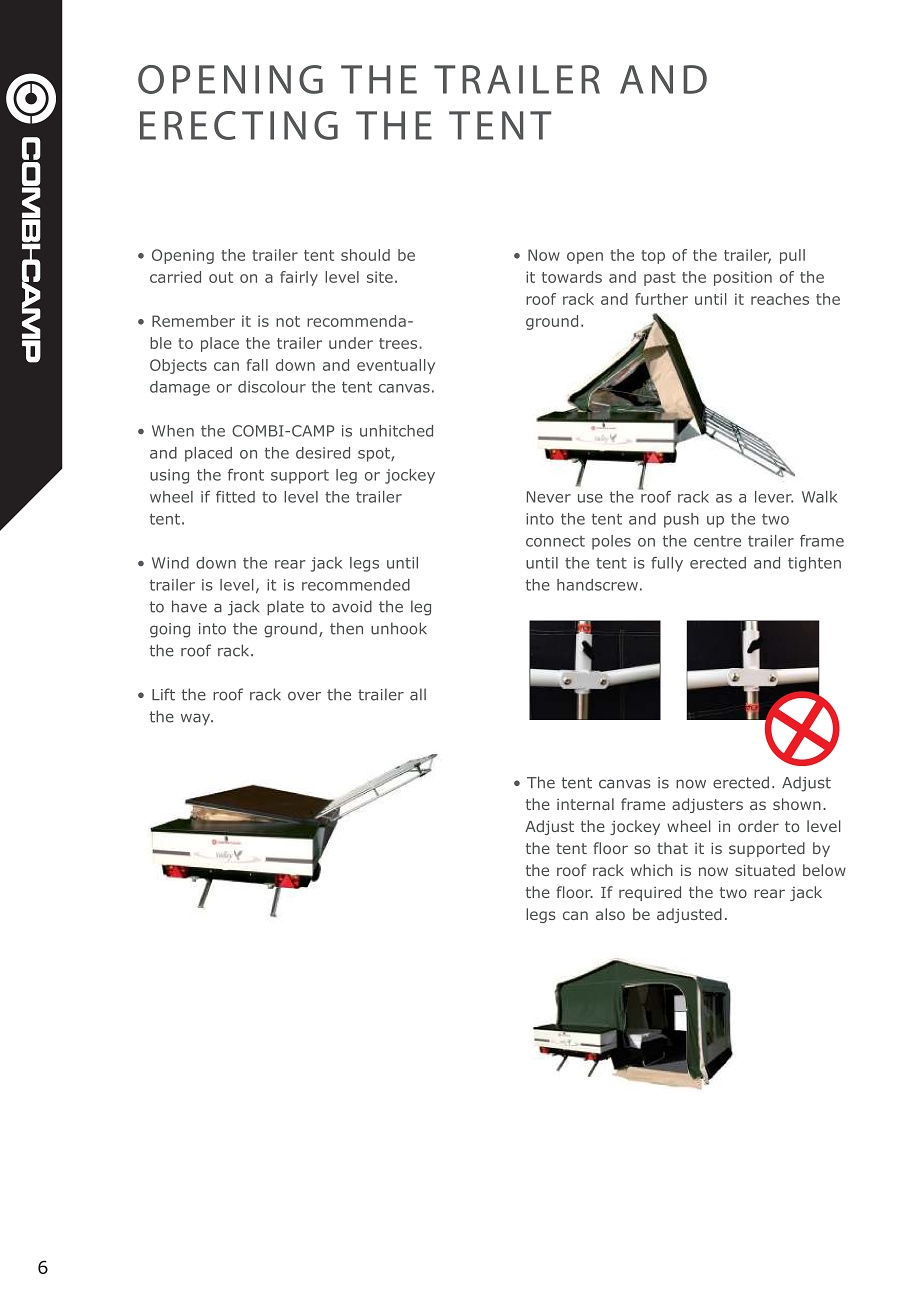 This page has height=1308, width=924. Describe the element at coordinates (774, 497) in the page. I see `lever` at that location.
